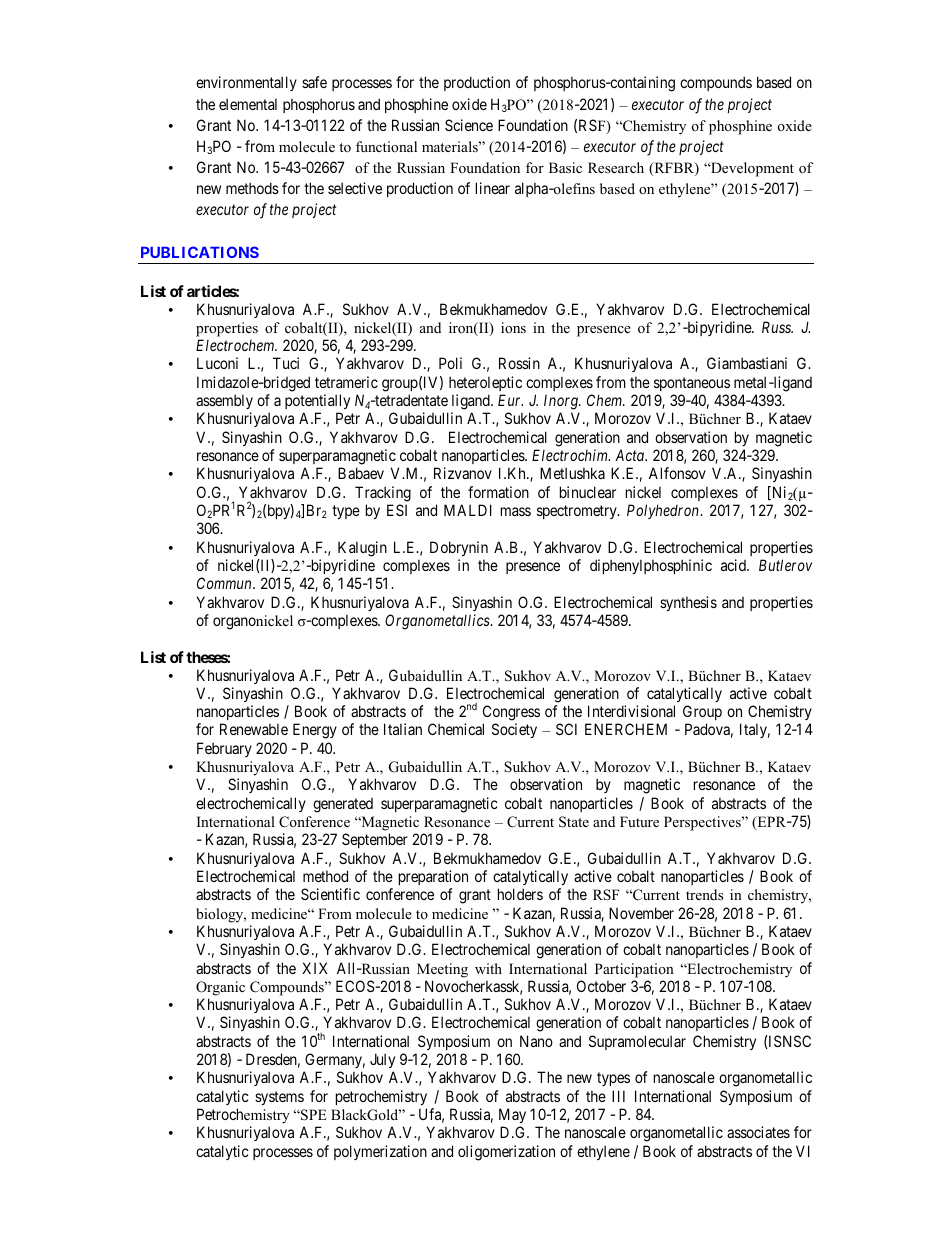 This document has height=1233, width=952. Describe the element at coordinates (343, 805) in the document. I see `generated` at that location.
